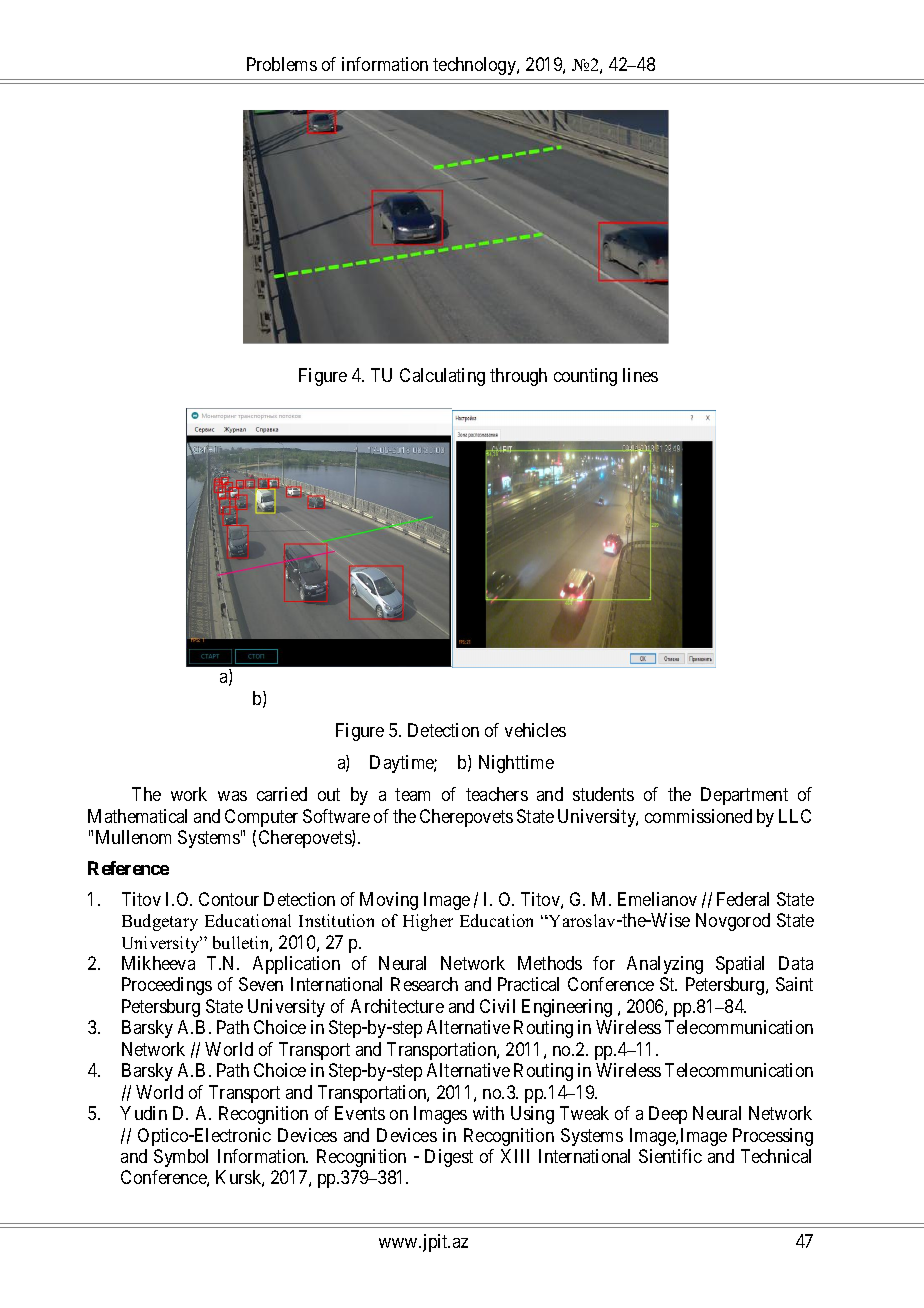  Describe the element at coordinates (640, 375) in the page. I see `lines` at that location.
